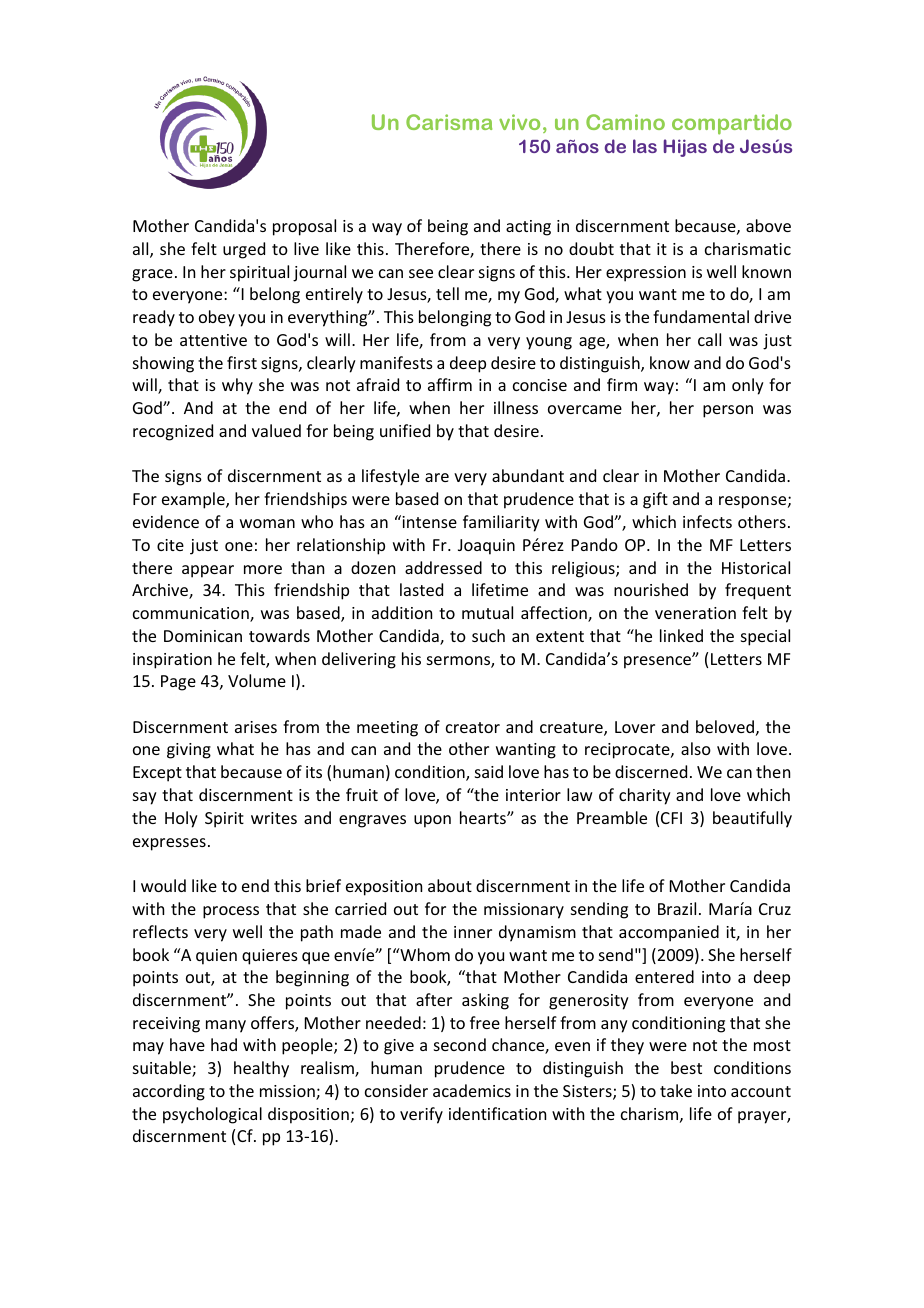  What do you see at coordinates (437, 477) in the page?
I see `are` at bounding box center [437, 477].
